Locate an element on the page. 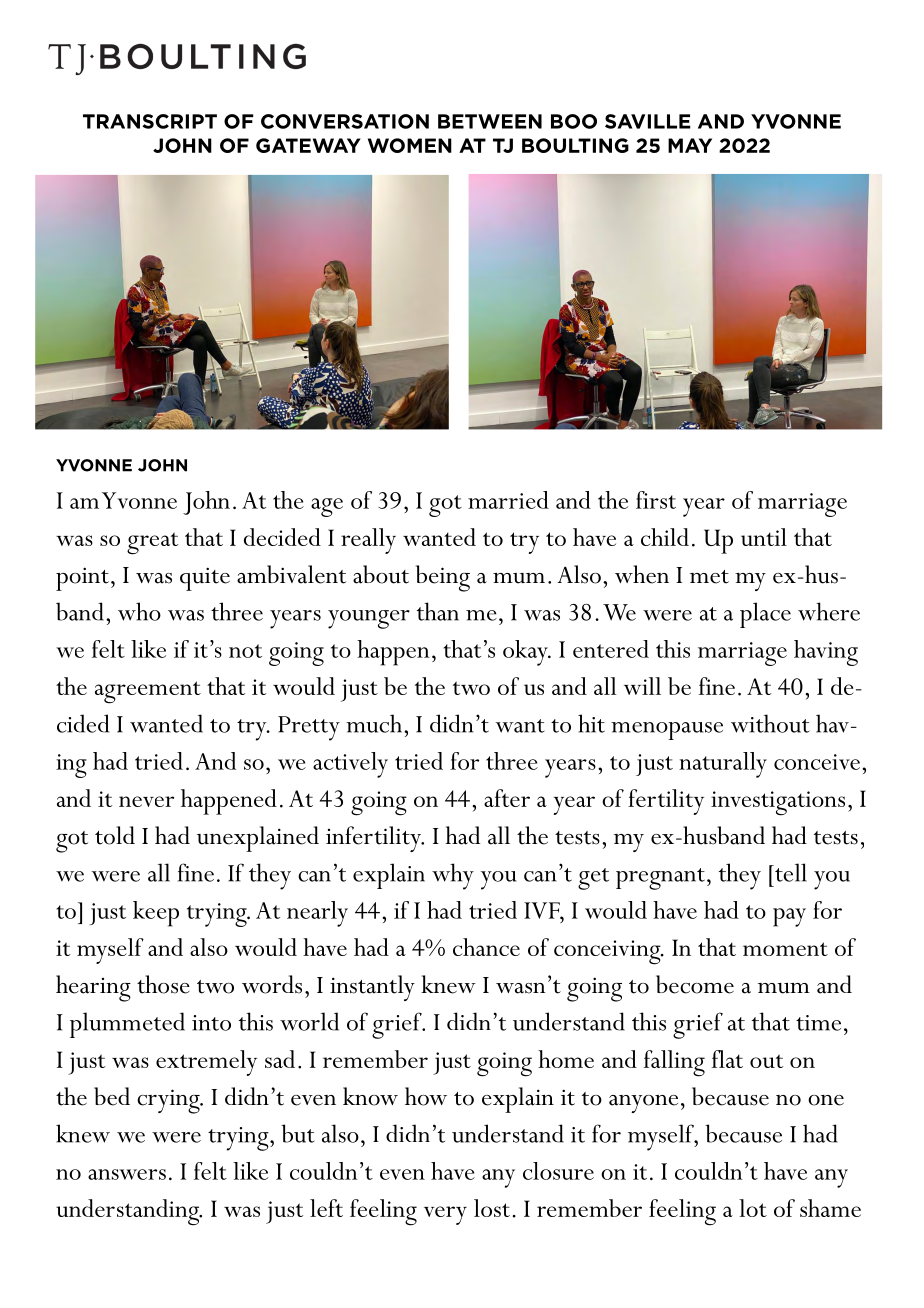  MAY is located at coordinates (690, 145).
